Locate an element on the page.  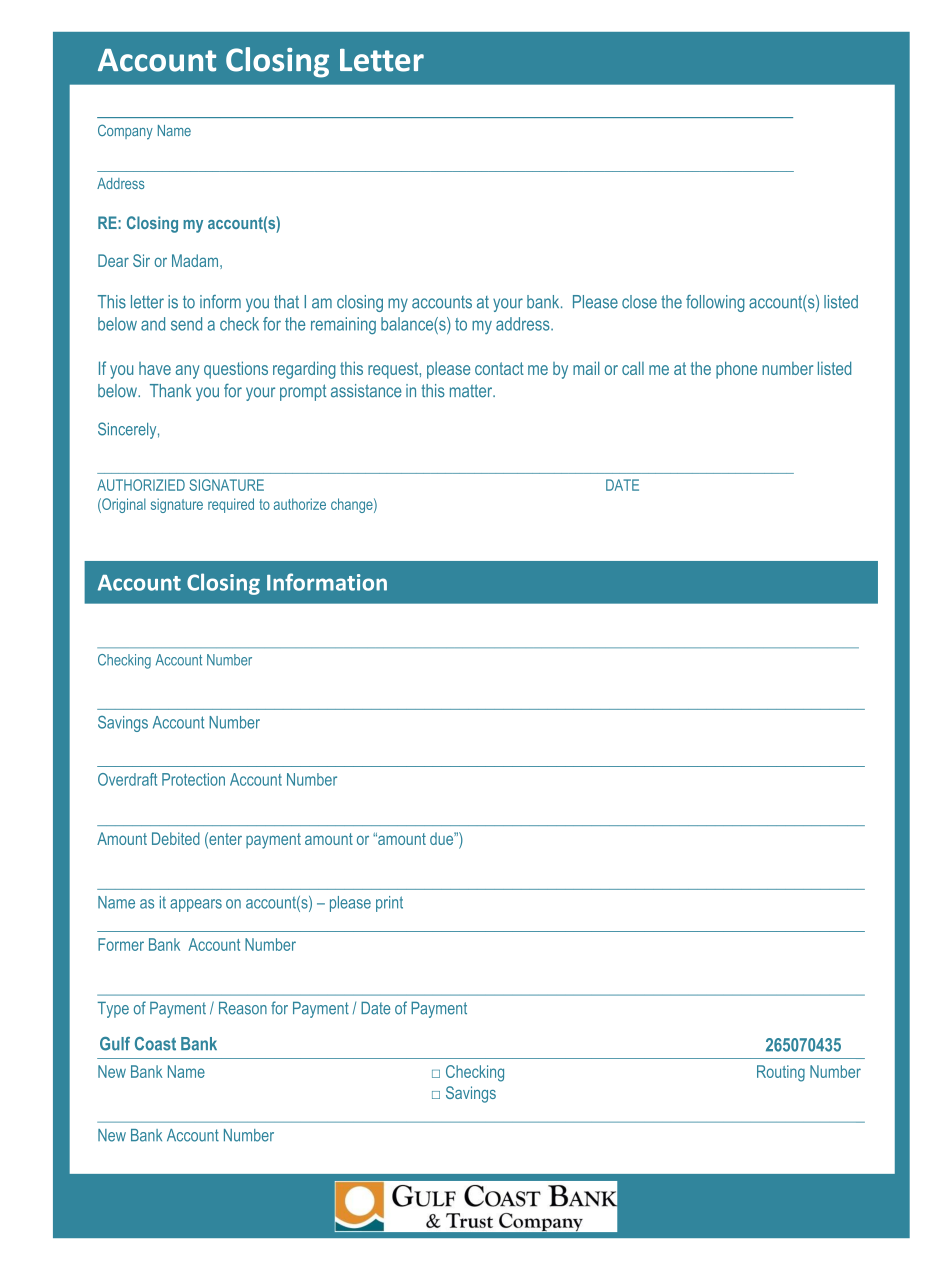
matter is located at coordinates (472, 391).
